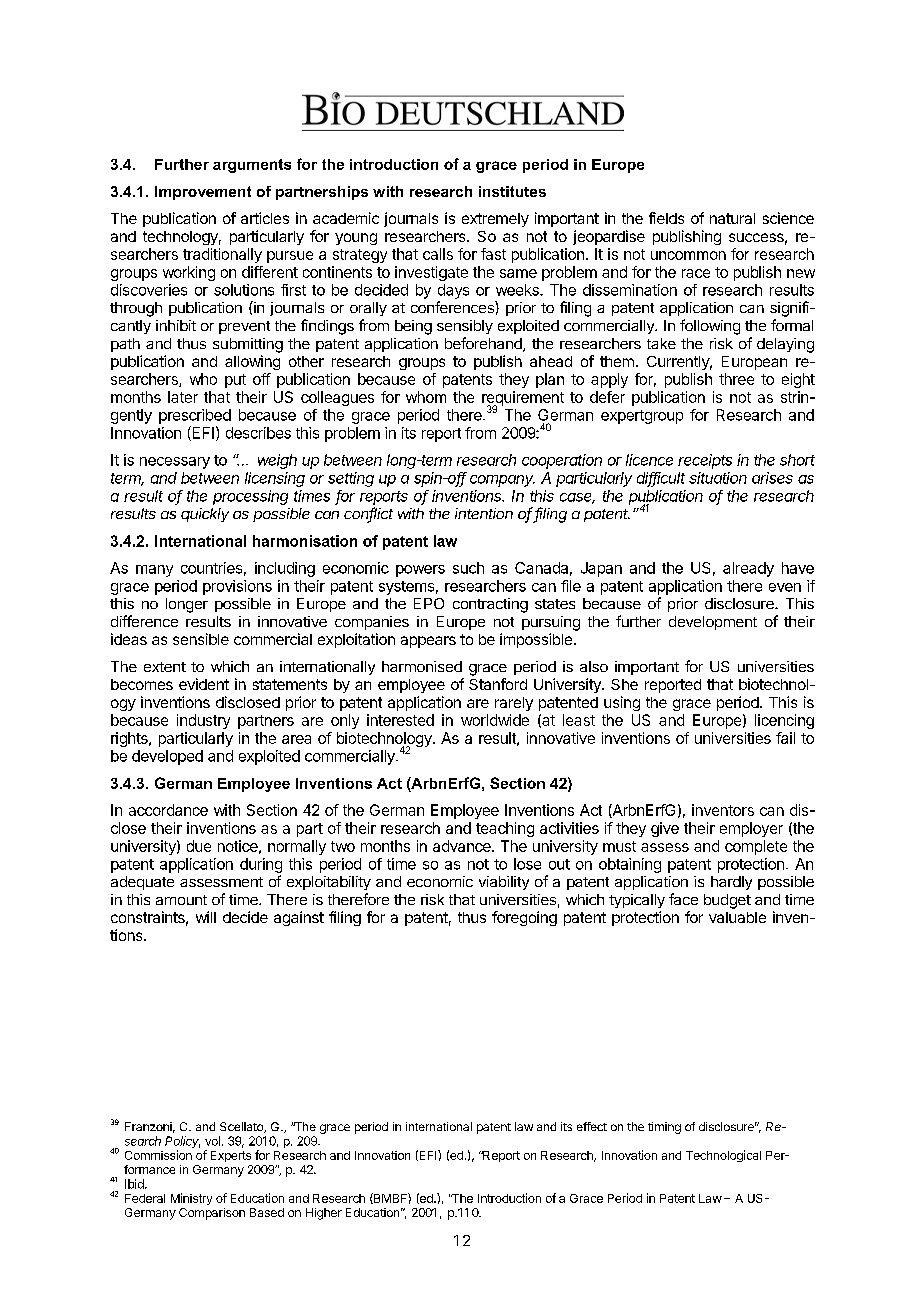 The width and height of the document is (924, 1308). What do you see at coordinates (191, 1199) in the document?
I see `Ministry` at bounding box center [191, 1199].
